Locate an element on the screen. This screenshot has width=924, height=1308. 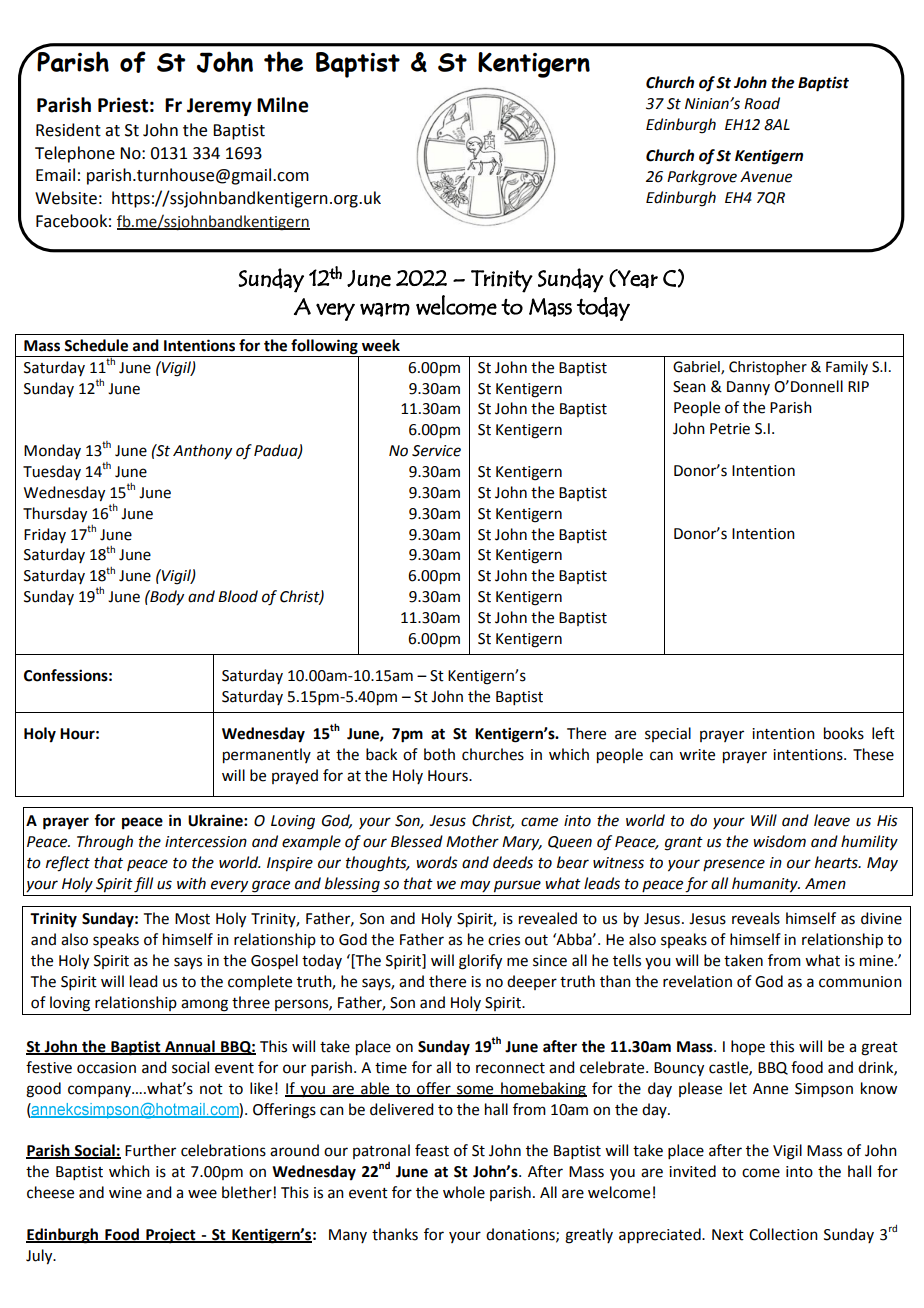
Milne is located at coordinates (283, 105).
